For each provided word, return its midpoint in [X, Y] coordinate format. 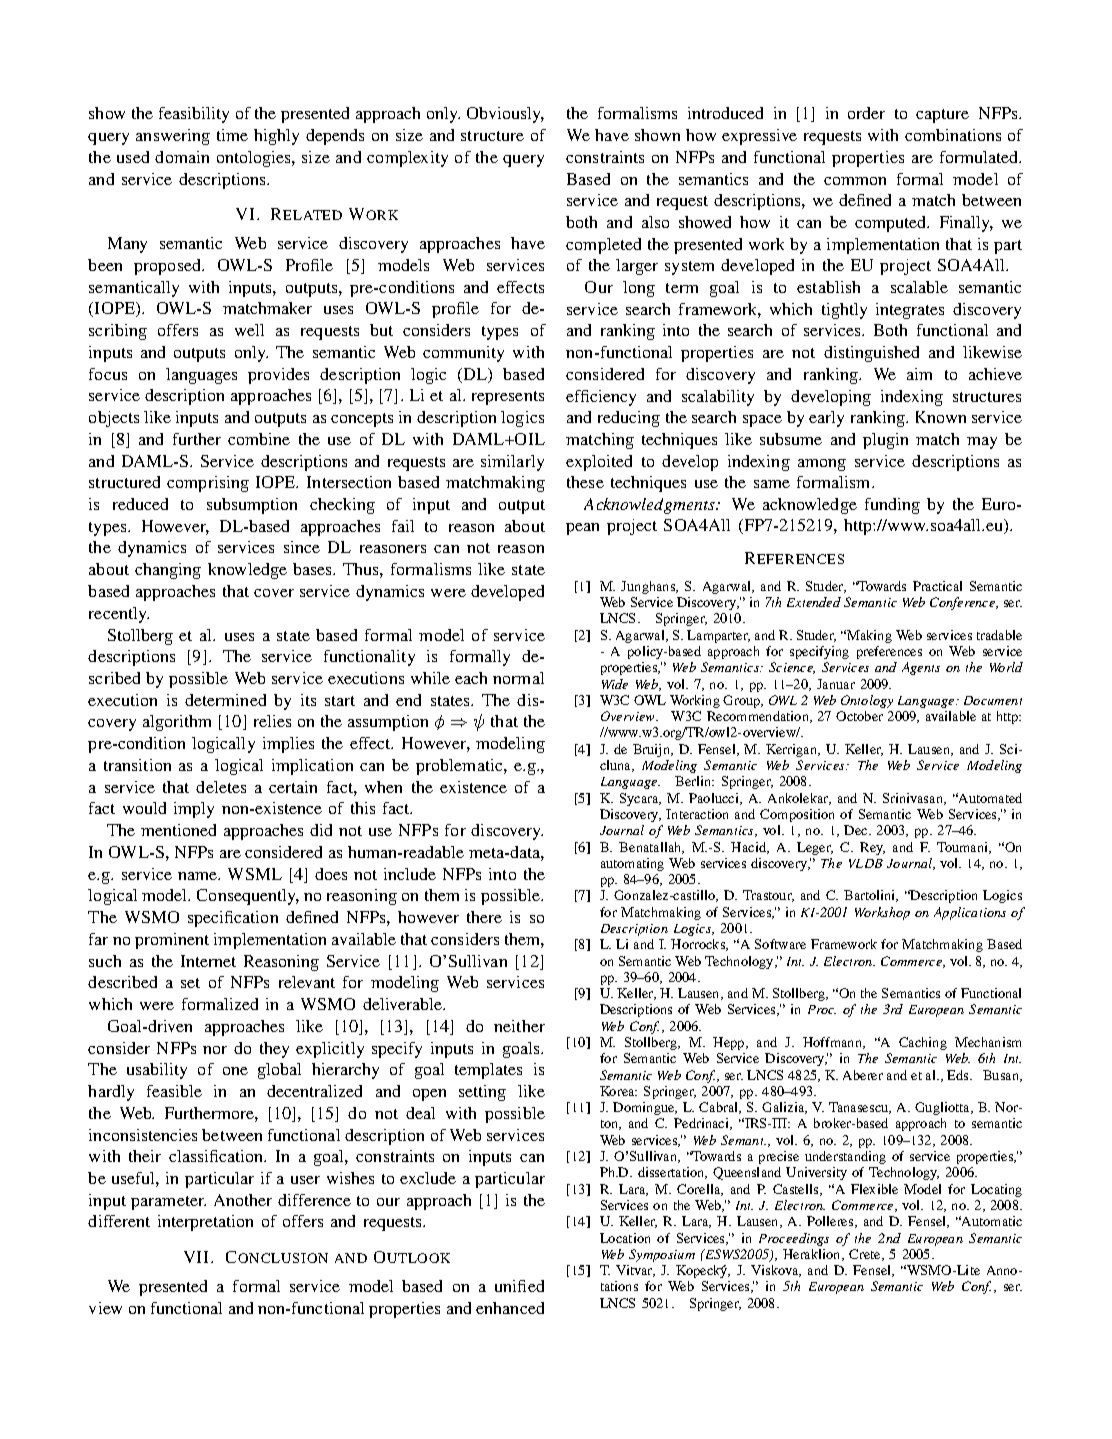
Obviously [505, 115]
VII [198, 1257]
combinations [953, 135]
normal [518, 678]
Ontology [867, 701]
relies [272, 721]
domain [182, 157]
